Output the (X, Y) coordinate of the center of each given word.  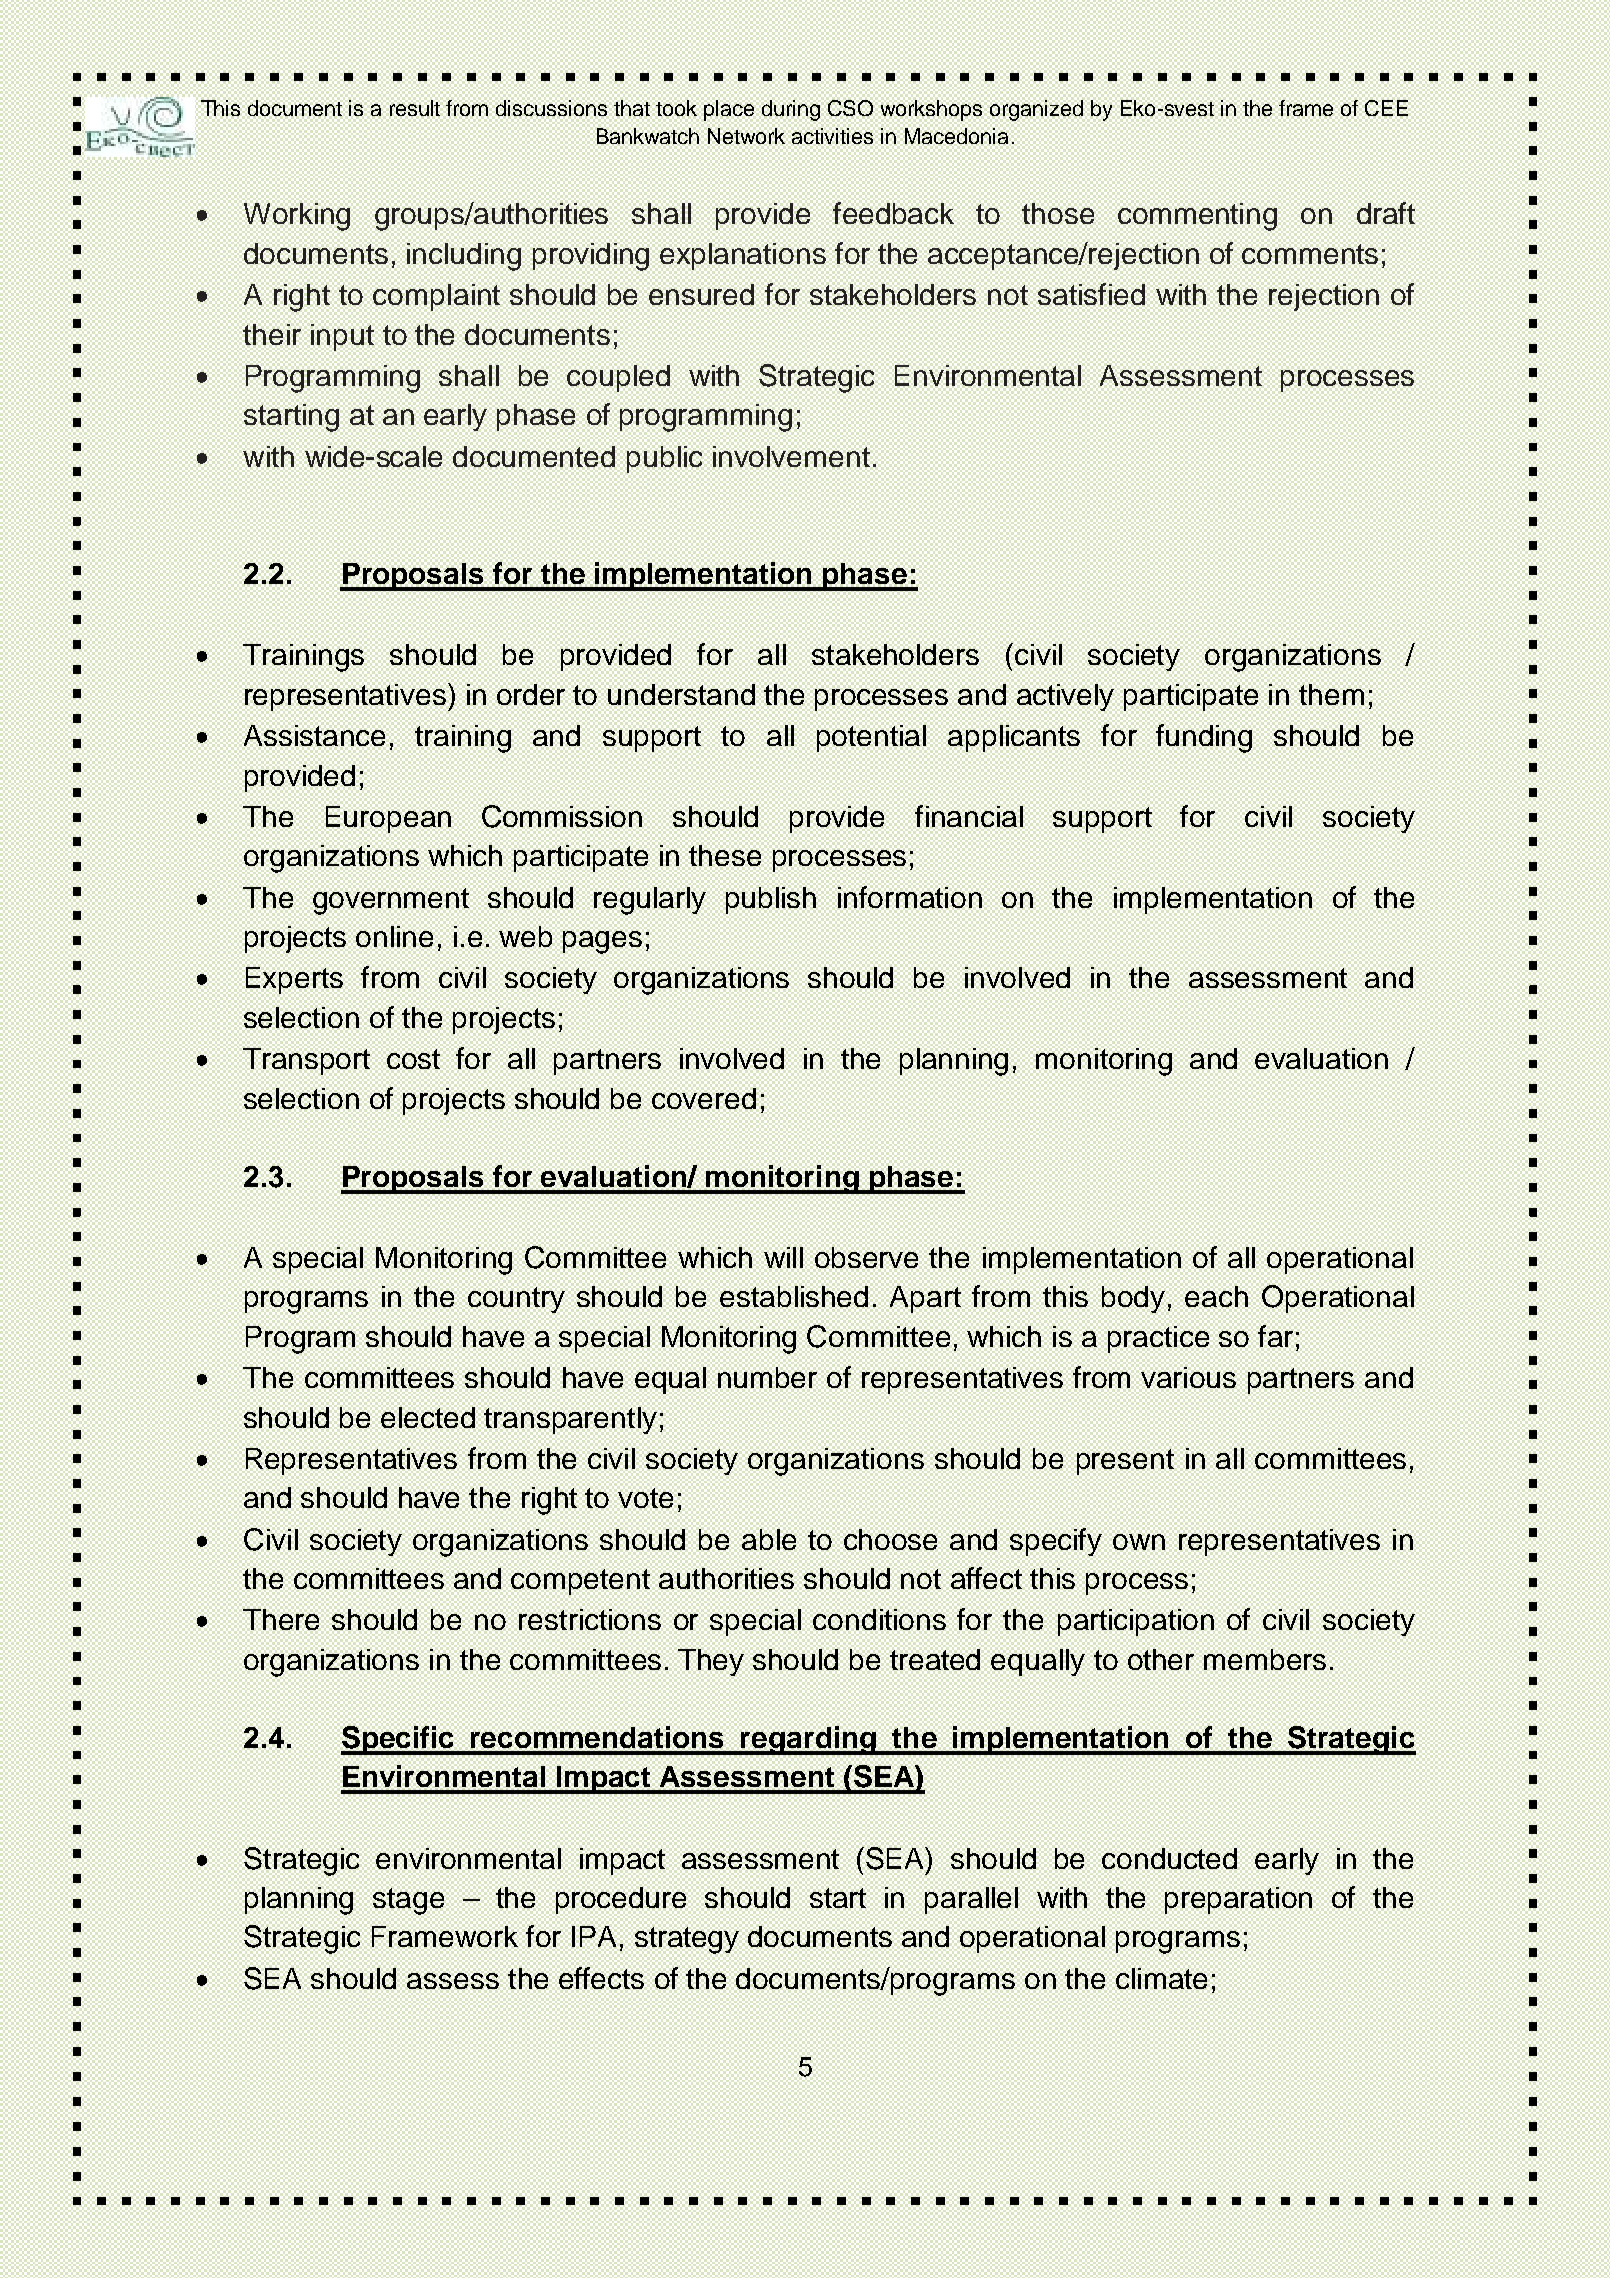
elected (428, 1417)
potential (871, 738)
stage (408, 1901)
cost (413, 1059)
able (769, 1539)
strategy (687, 1940)
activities (832, 136)
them (1331, 694)
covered (704, 1098)
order (531, 694)
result (415, 108)
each (1216, 1296)
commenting (1197, 217)
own (1139, 1542)
